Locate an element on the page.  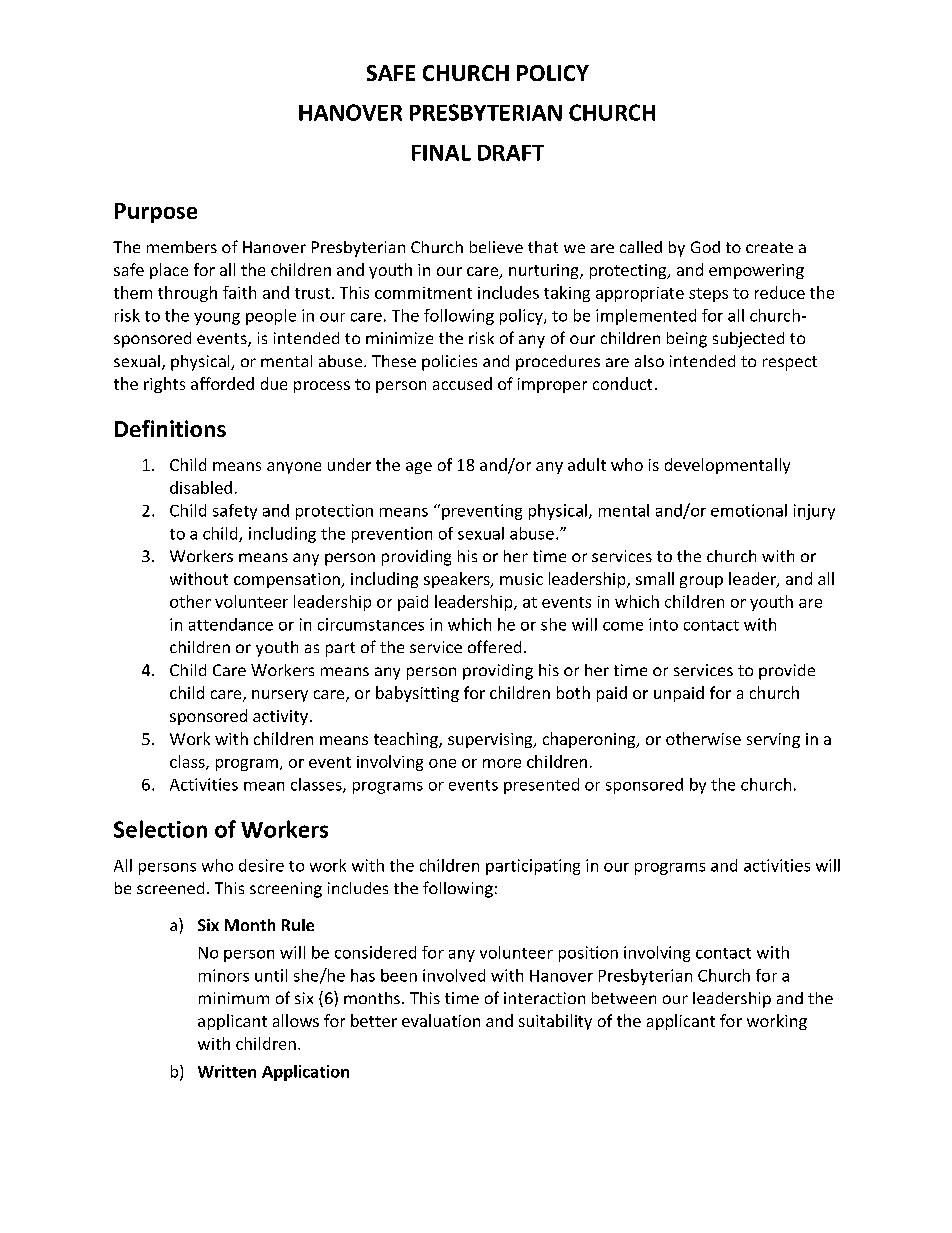
between is located at coordinates (624, 998).
